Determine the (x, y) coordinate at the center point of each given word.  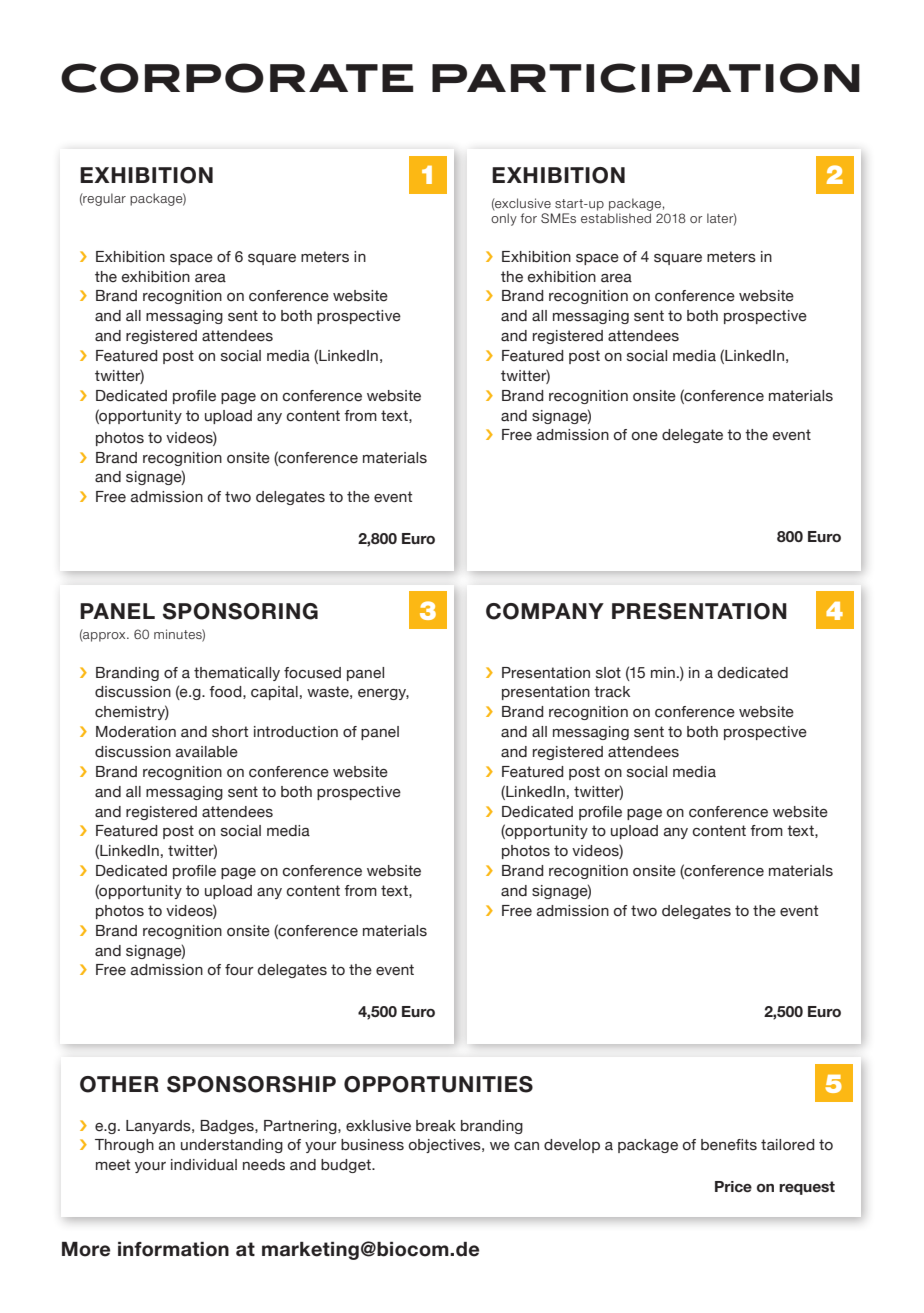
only (504, 219)
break (436, 1126)
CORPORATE (237, 78)
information (173, 1249)
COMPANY (545, 611)
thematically (237, 674)
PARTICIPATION (646, 78)
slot (608, 673)
